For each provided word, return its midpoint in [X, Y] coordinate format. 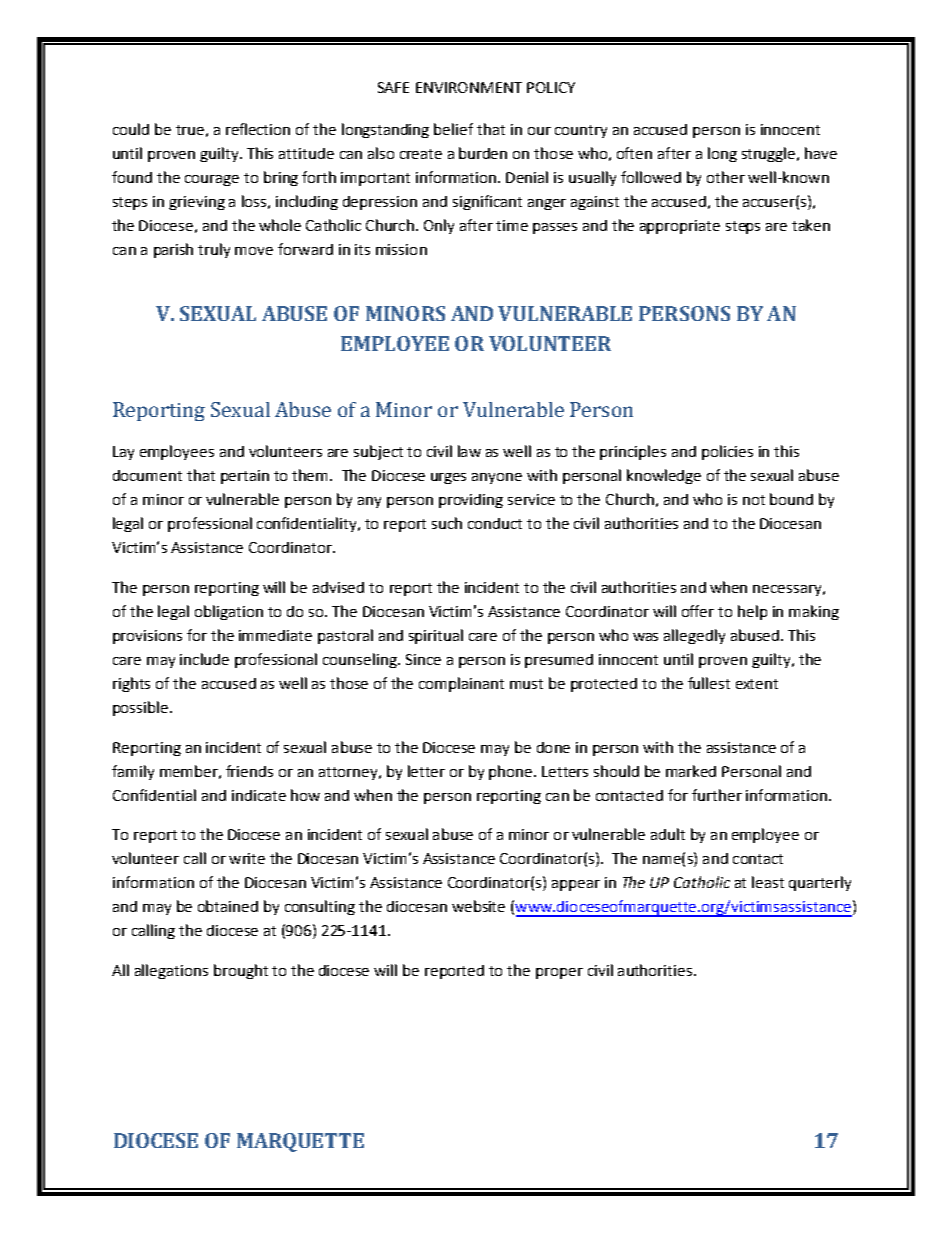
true [190, 130]
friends [249, 771]
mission [401, 249]
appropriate [680, 227]
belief [453, 129]
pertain [245, 477]
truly [214, 250]
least [768, 882]
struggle [770, 154]
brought [241, 971]
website [478, 906]
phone [512, 772]
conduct [495, 523]
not [754, 500]
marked [691, 771]
